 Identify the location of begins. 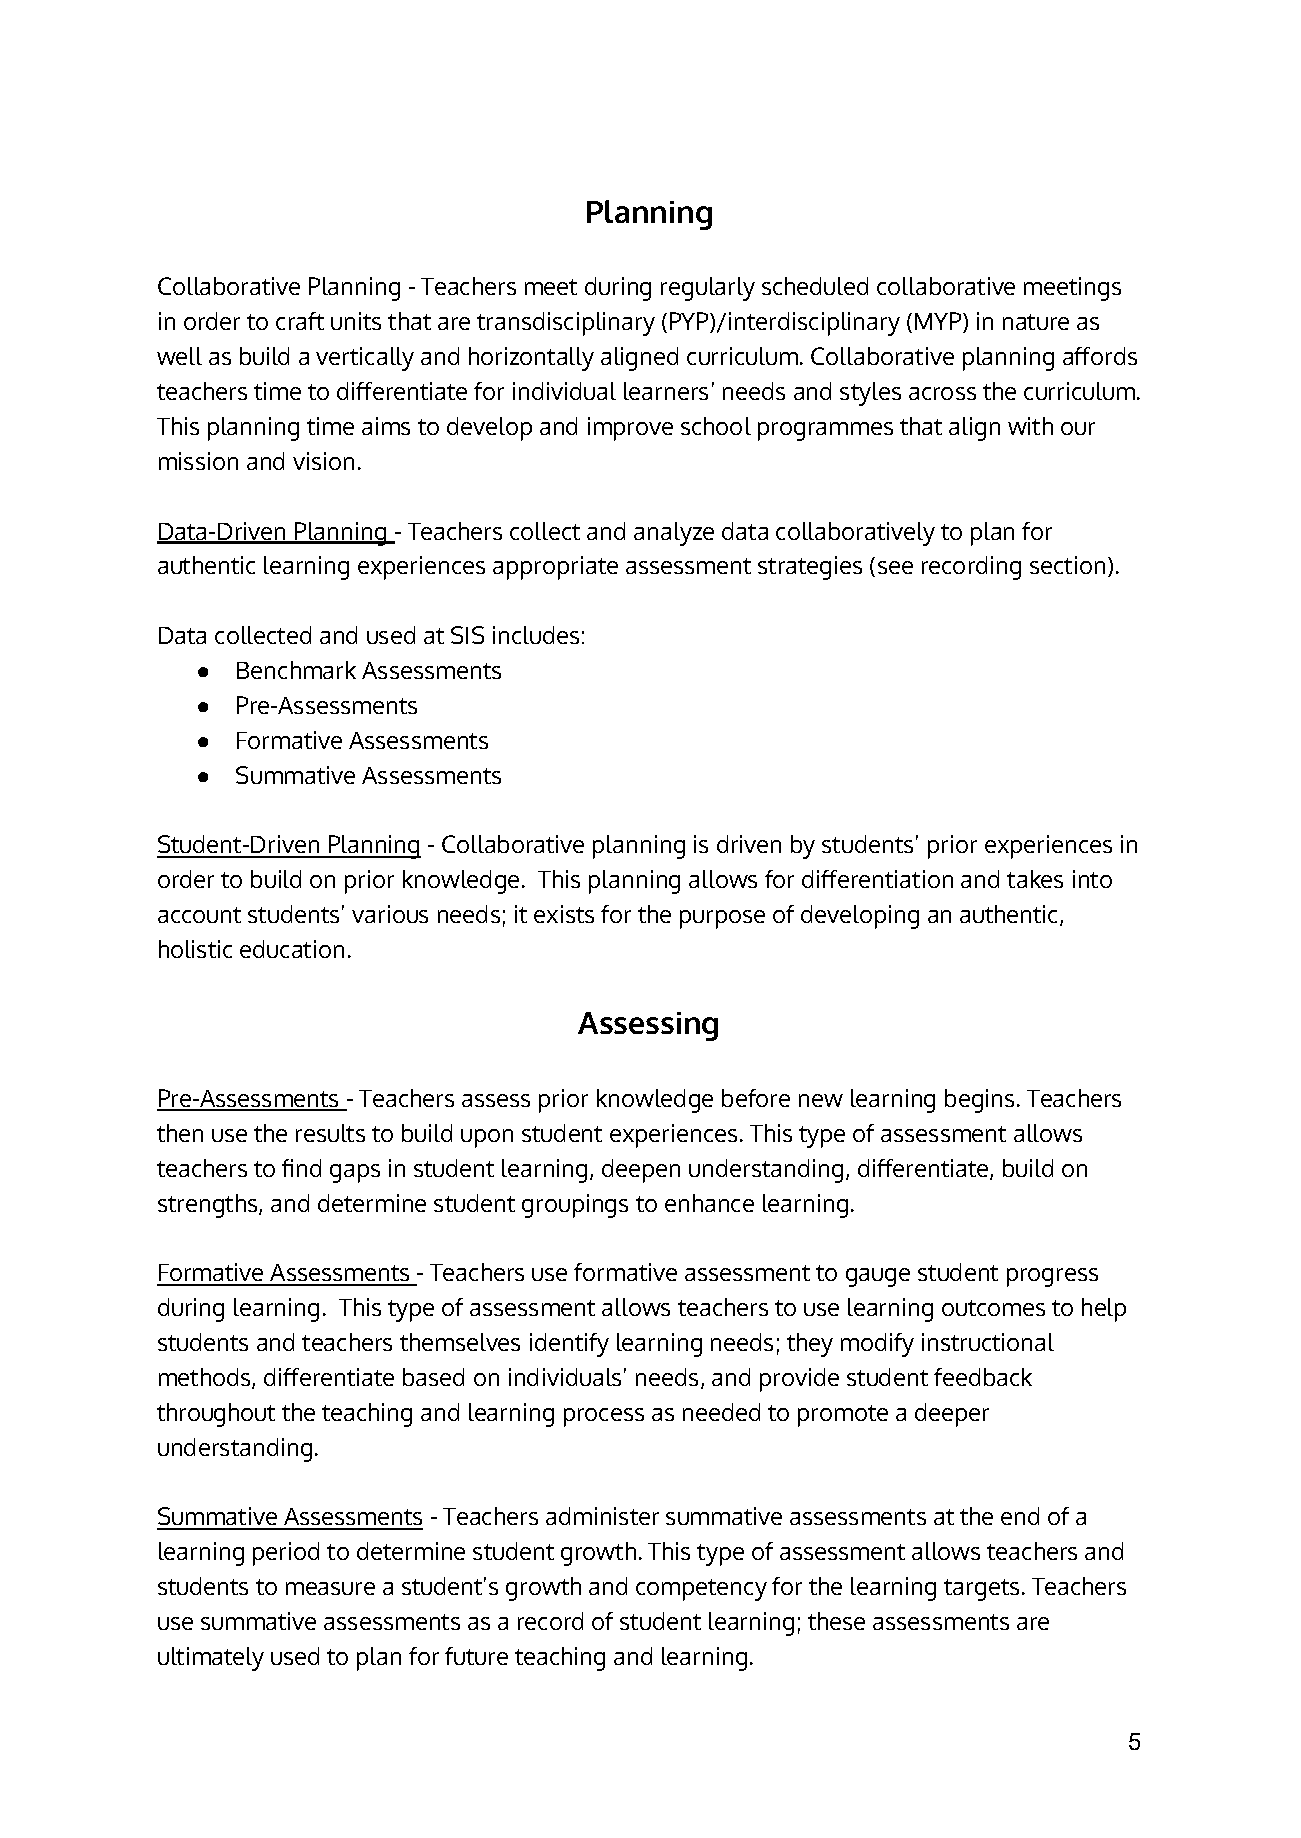
(979, 1101).
